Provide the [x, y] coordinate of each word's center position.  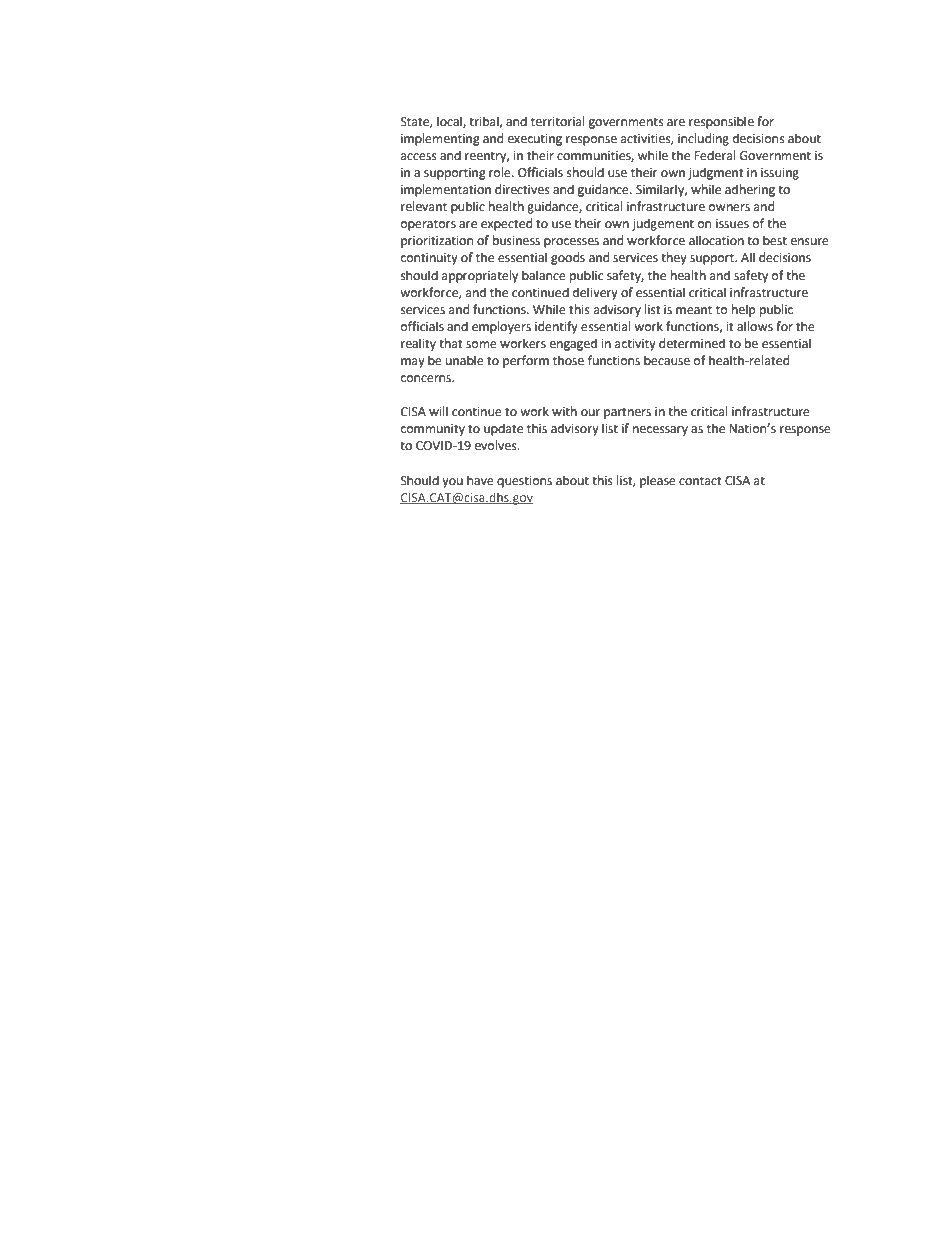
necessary [660, 431]
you [452, 483]
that [451, 343]
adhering [750, 190]
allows [755, 326]
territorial [558, 121]
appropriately [480, 276]
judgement [663, 224]
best [775, 240]
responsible [721, 122]
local [450, 122]
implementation [446, 190]
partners [627, 413]
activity [635, 345]
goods [568, 258]
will [438, 411]
